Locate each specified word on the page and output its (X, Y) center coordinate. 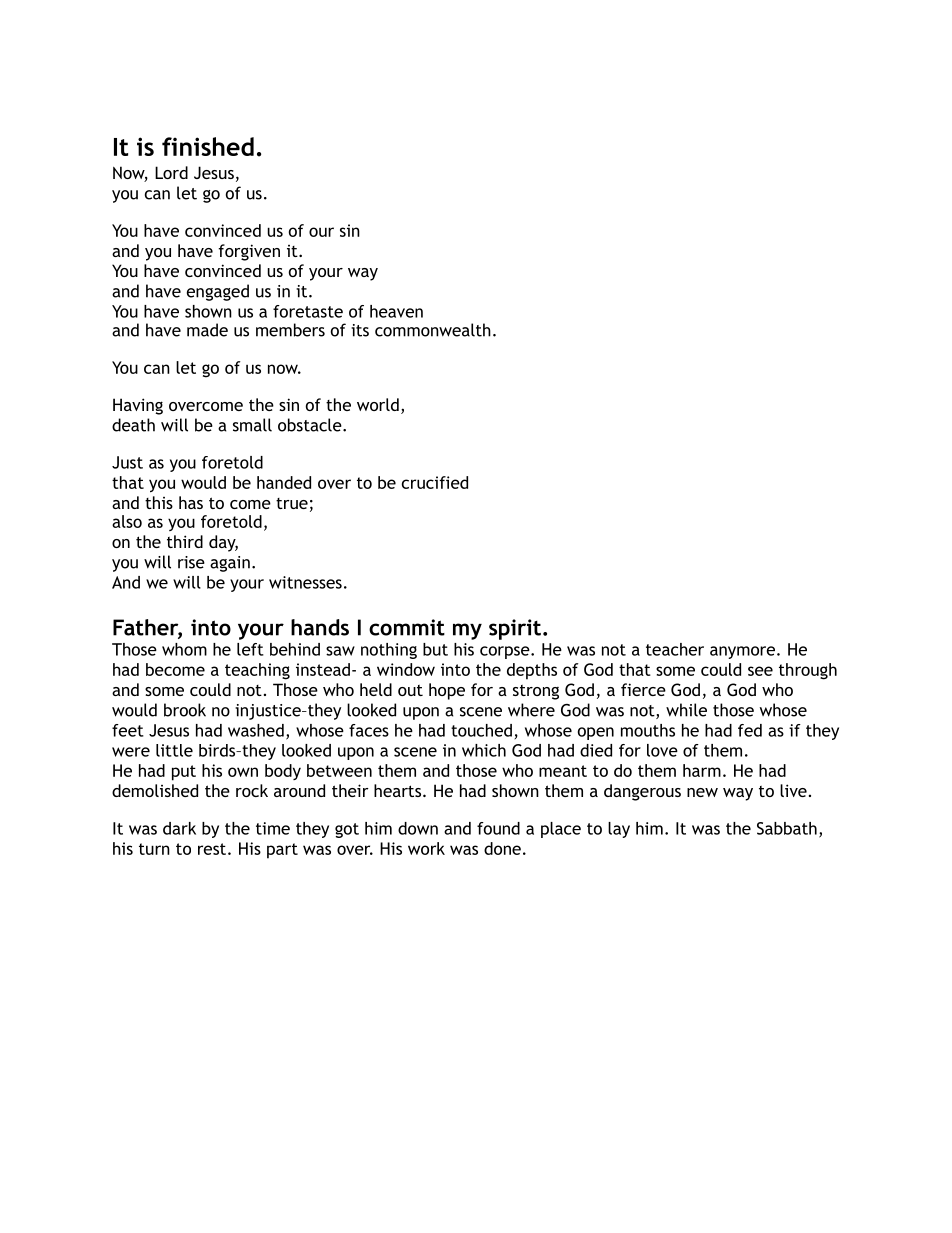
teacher (675, 649)
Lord (171, 172)
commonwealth (433, 330)
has (191, 502)
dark (179, 828)
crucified (435, 482)
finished (208, 146)
